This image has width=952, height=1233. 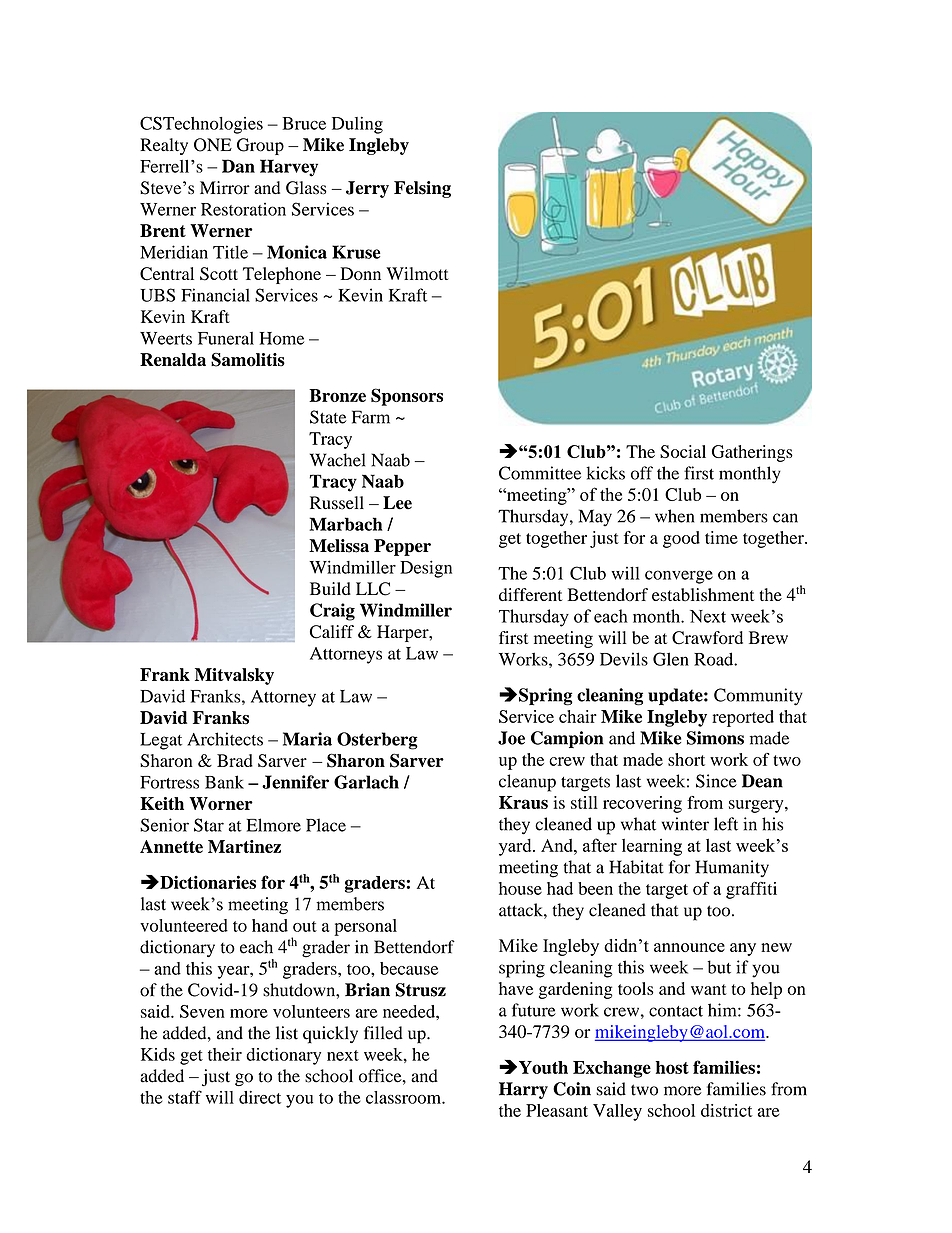 What do you see at coordinates (367, 189) in the image?
I see `Jerry` at bounding box center [367, 189].
